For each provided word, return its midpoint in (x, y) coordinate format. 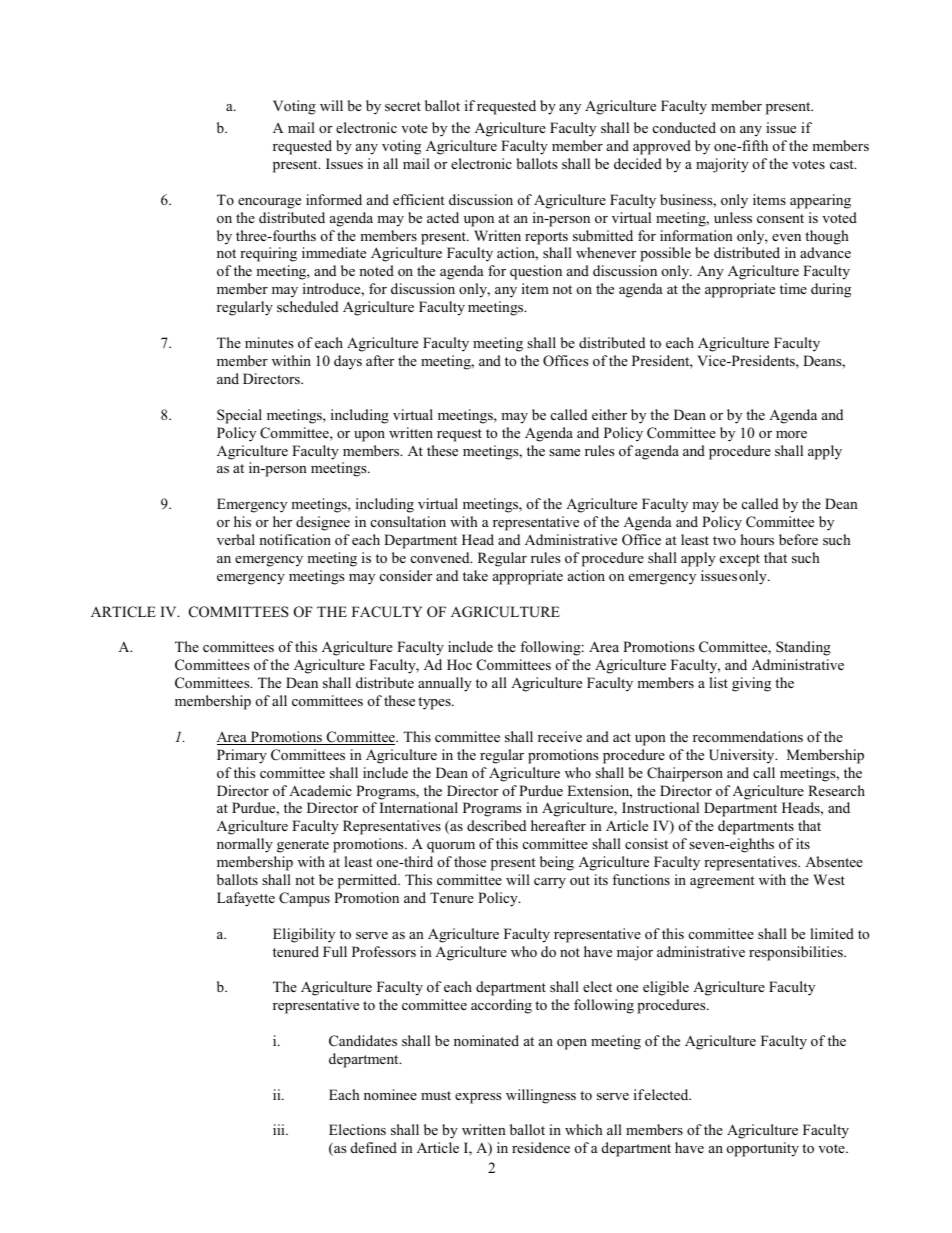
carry (550, 883)
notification (295, 539)
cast (843, 164)
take (475, 575)
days (348, 362)
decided (638, 163)
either (609, 414)
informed (334, 199)
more (791, 434)
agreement (722, 882)
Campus (304, 899)
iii (280, 1129)
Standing (803, 648)
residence (541, 1147)
